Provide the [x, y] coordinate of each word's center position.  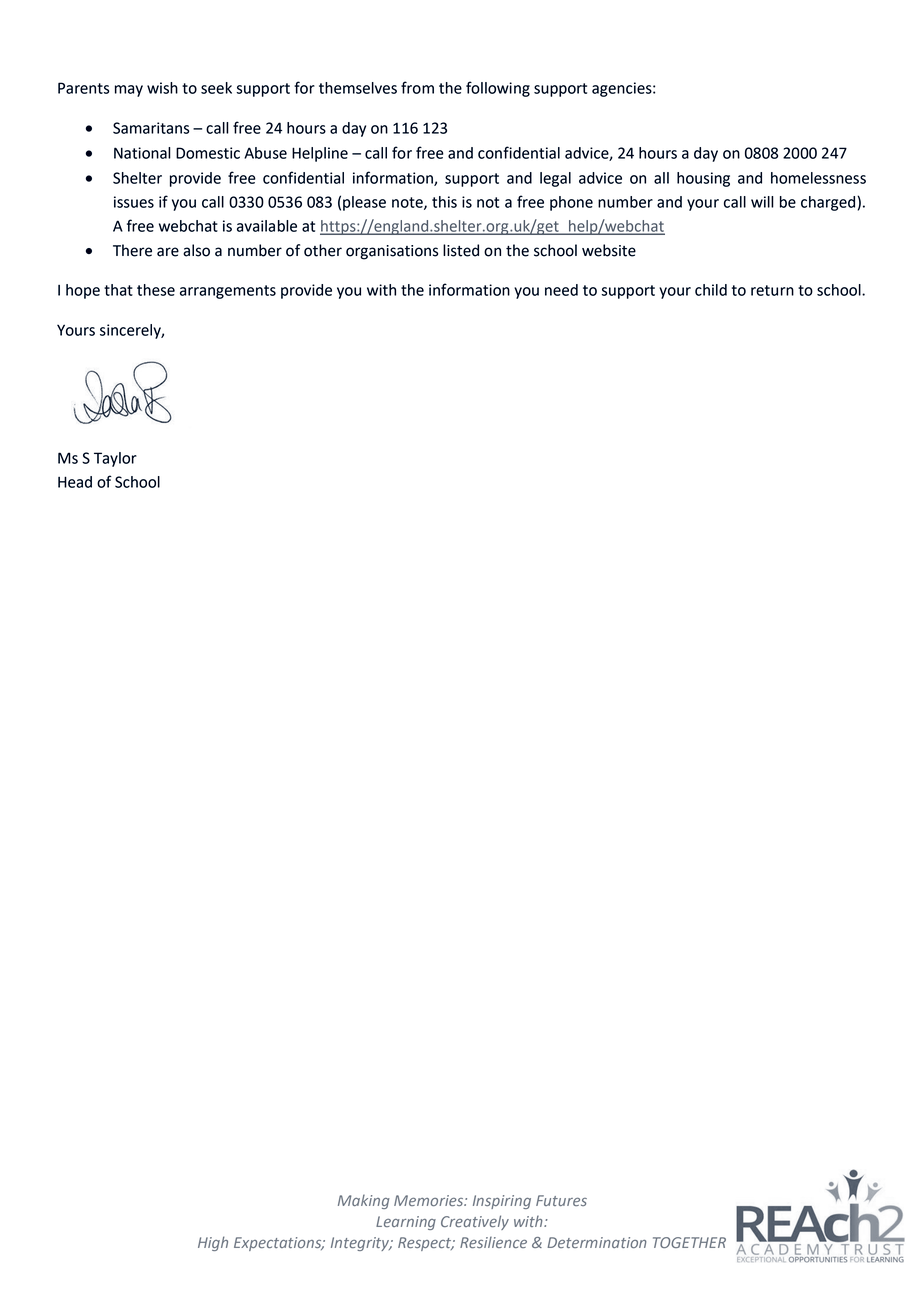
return [772, 290]
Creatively [475, 1222]
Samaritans [151, 128]
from [417, 87]
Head [75, 482]
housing [703, 179]
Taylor [115, 459]
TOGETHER [689, 1242]
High [213, 1243]
